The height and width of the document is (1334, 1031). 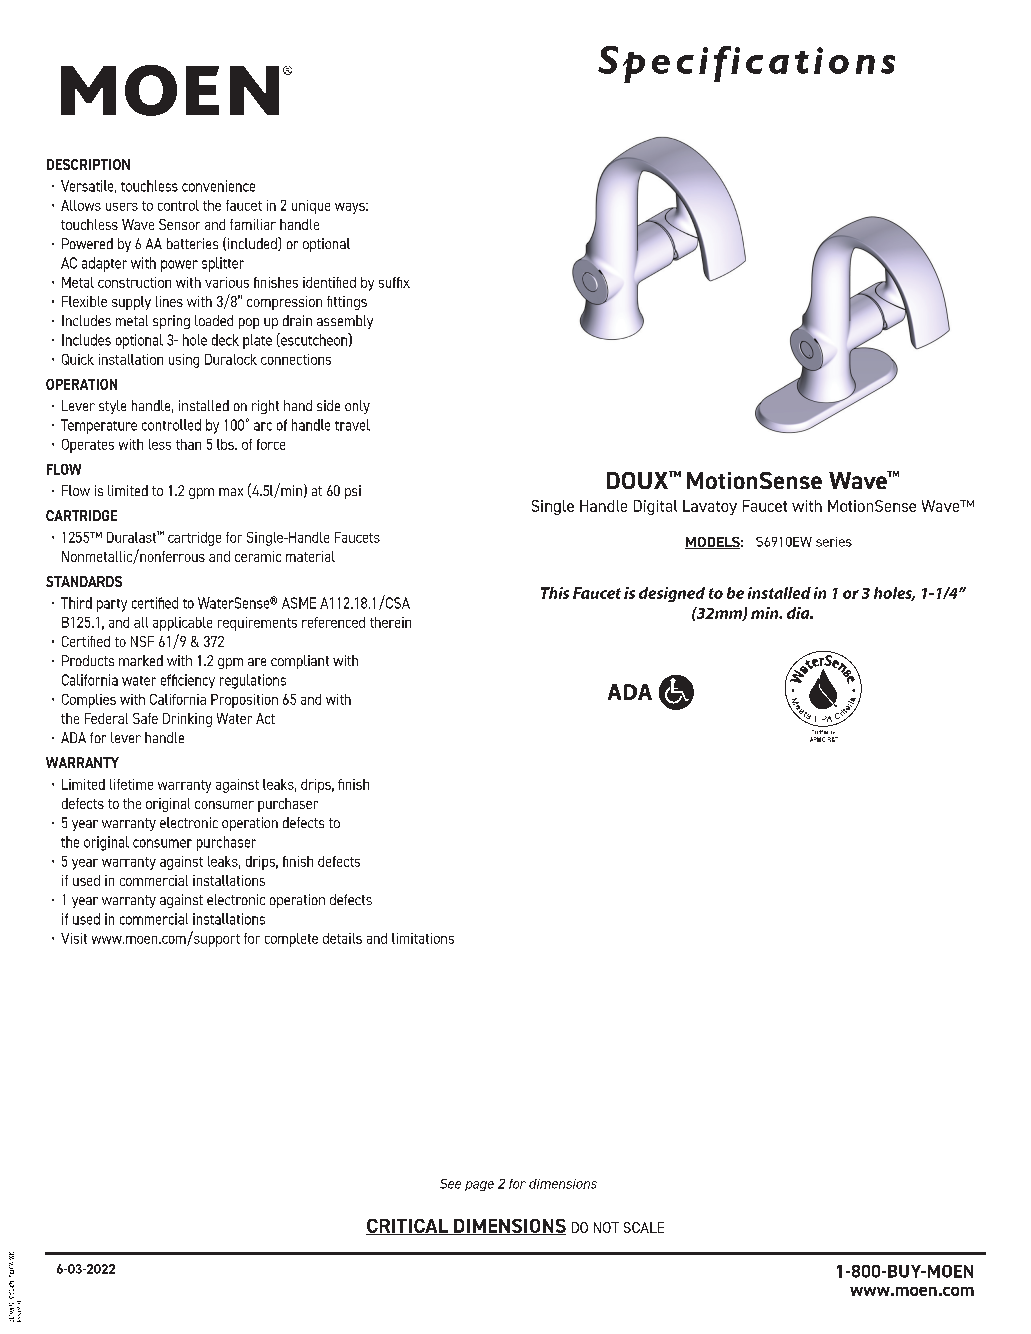 What do you see at coordinates (408, 1227) in the document?
I see `CRITICAL` at bounding box center [408, 1227].
